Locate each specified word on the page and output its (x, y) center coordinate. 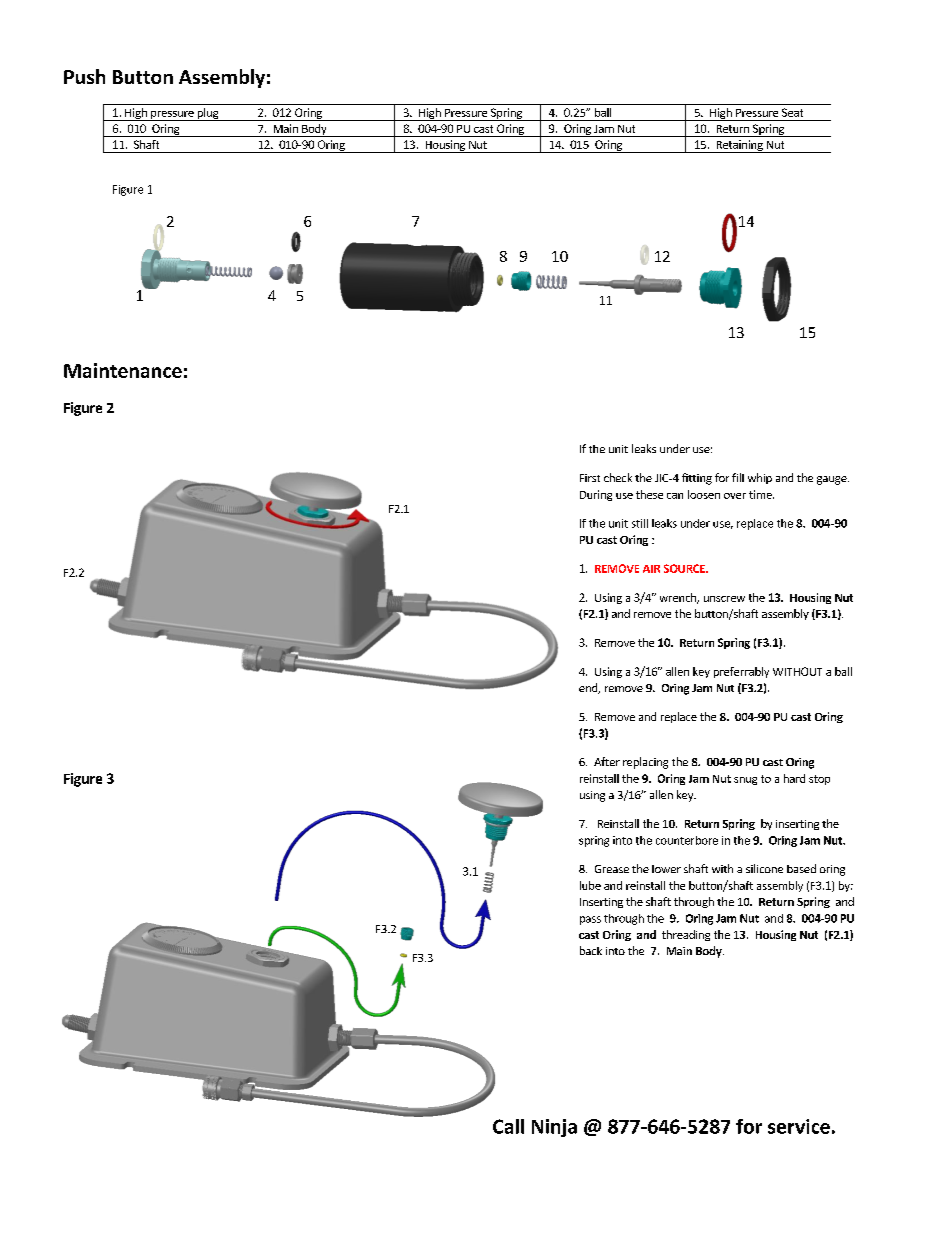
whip (760, 478)
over (735, 496)
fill (738, 477)
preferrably (741, 672)
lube (590, 885)
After (607, 761)
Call (508, 1126)
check (618, 477)
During (596, 495)
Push (84, 76)
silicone (764, 868)
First (590, 478)
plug (208, 114)
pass (590, 920)
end (589, 688)
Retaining (739, 146)
